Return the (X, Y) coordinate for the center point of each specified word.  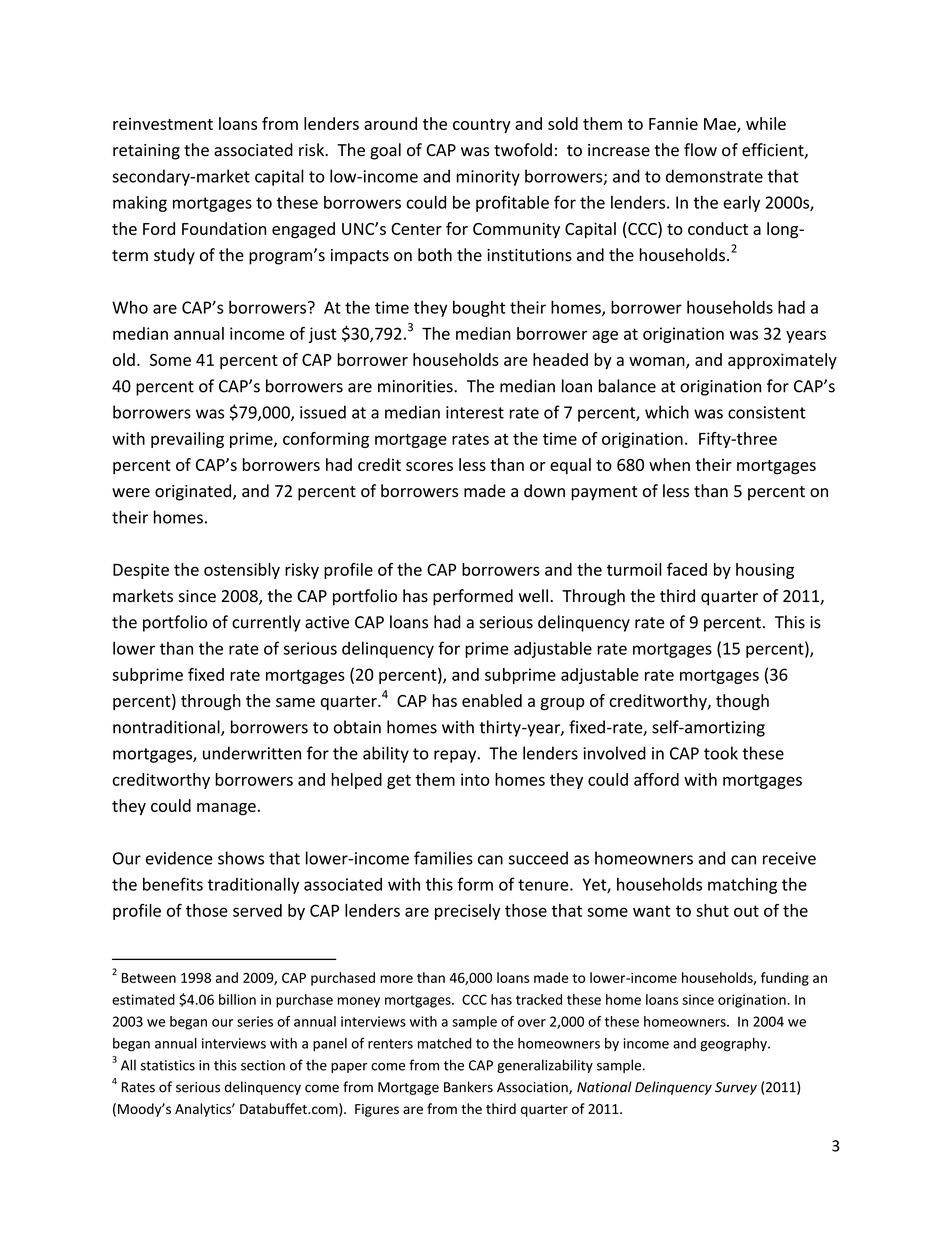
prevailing (187, 440)
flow (700, 150)
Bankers (468, 1087)
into (475, 779)
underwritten (252, 753)
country (482, 126)
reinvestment (163, 124)
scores (429, 466)
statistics (168, 1065)
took (721, 753)
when (669, 464)
